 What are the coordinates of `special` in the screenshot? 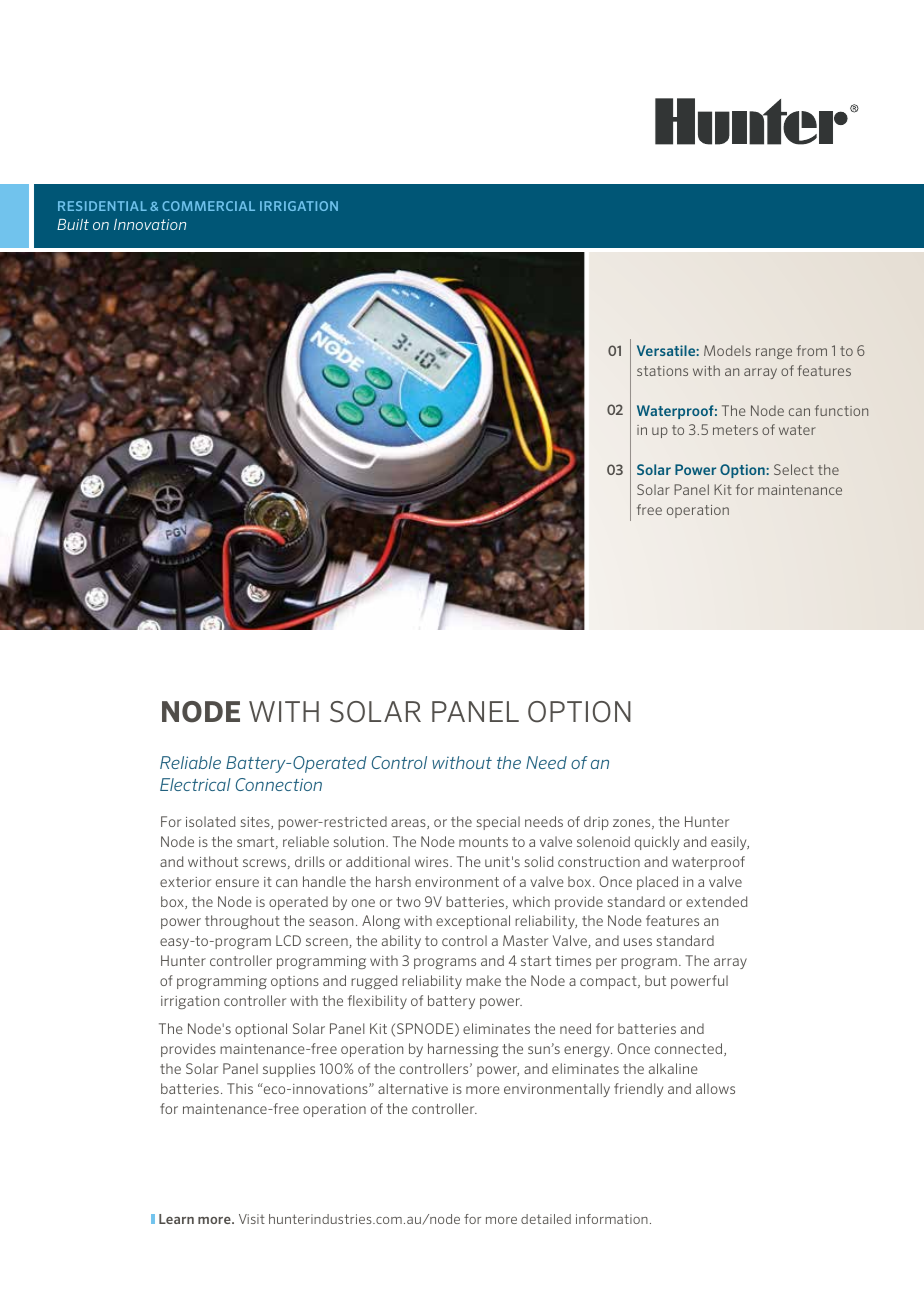 It's located at (498, 823).
